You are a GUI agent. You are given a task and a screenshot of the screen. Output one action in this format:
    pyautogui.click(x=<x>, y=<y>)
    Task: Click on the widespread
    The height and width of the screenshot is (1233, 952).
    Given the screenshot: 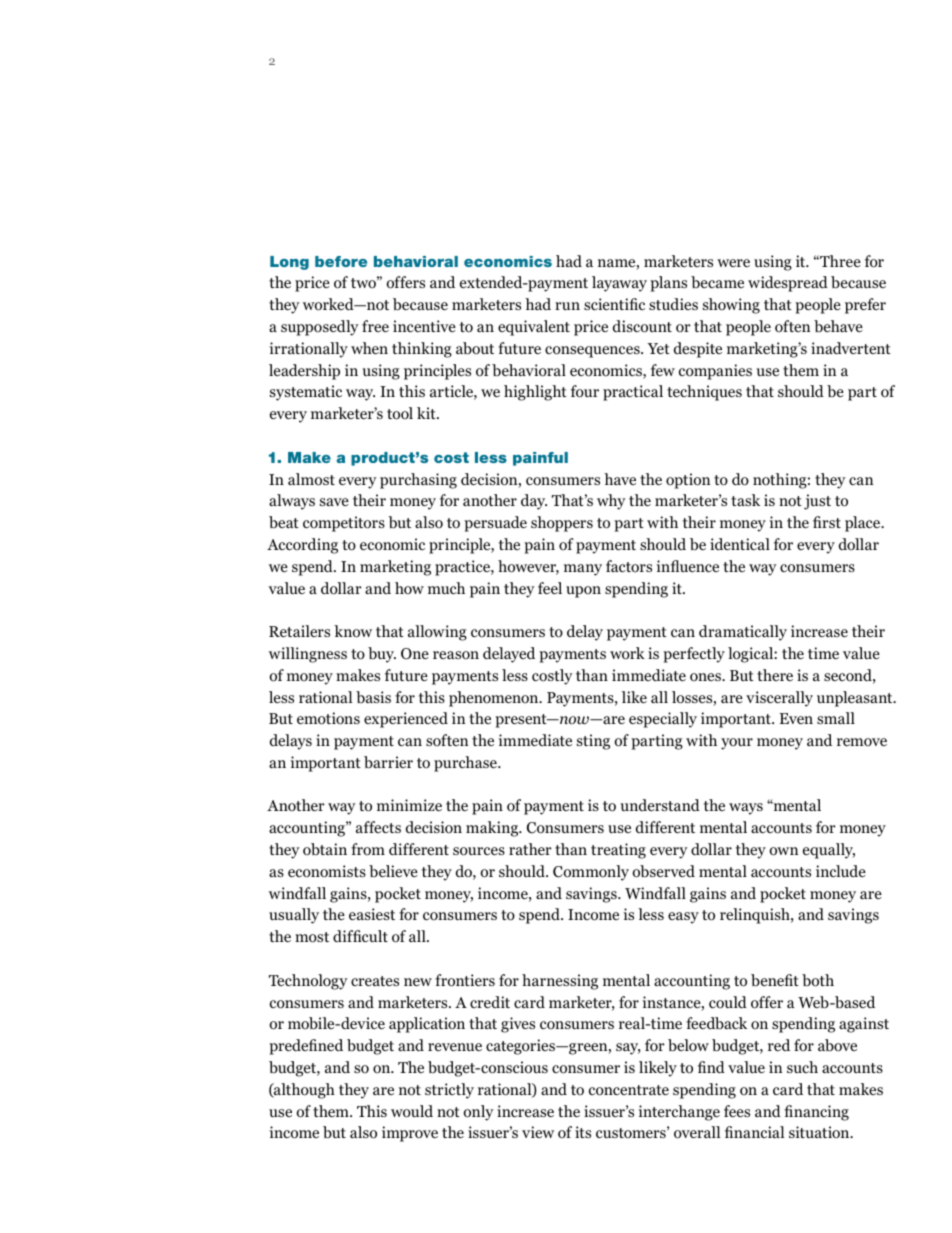 What is the action you would take?
    pyautogui.click(x=788, y=284)
